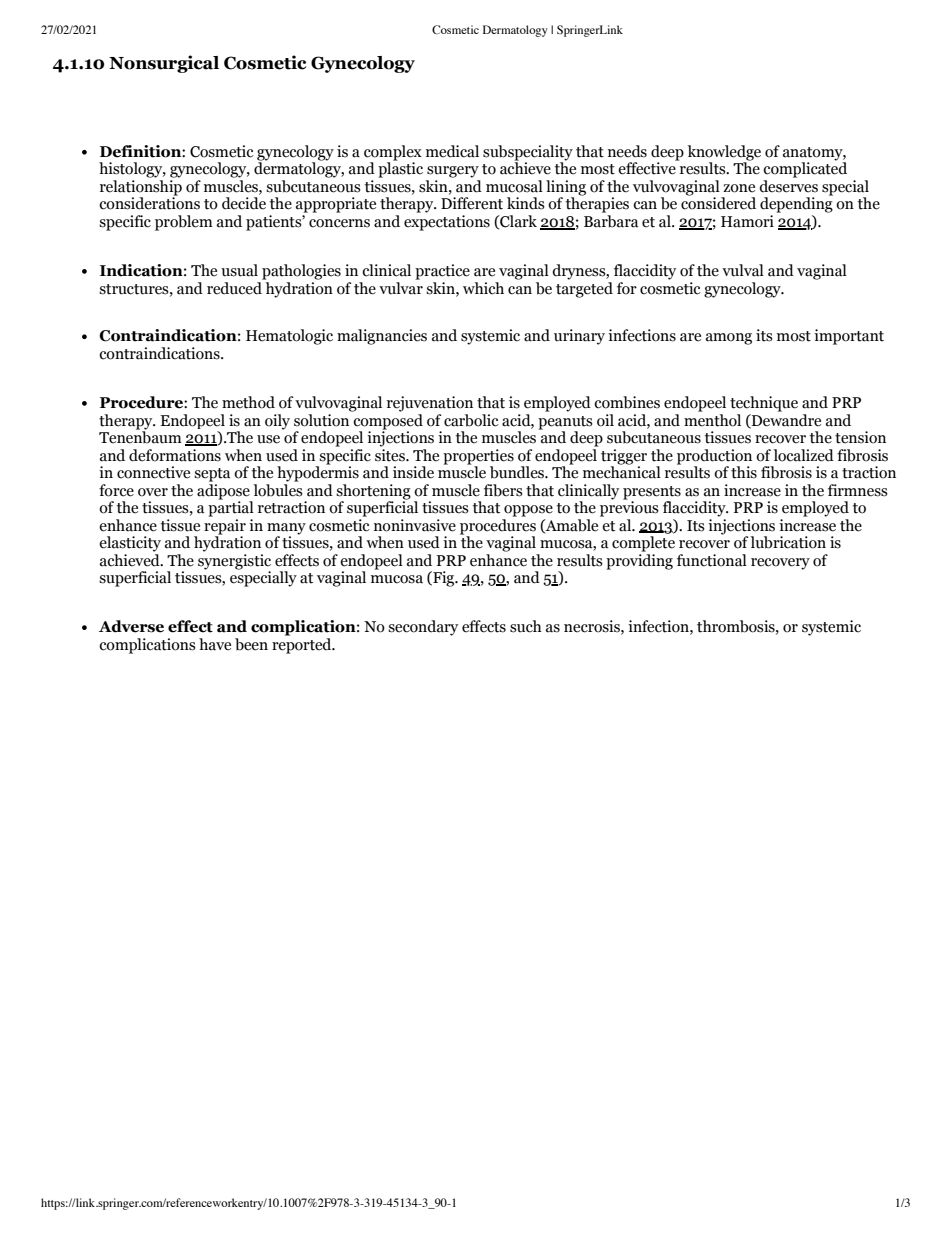 This image has width=952, height=1233. I want to click on usual, so click(239, 270).
